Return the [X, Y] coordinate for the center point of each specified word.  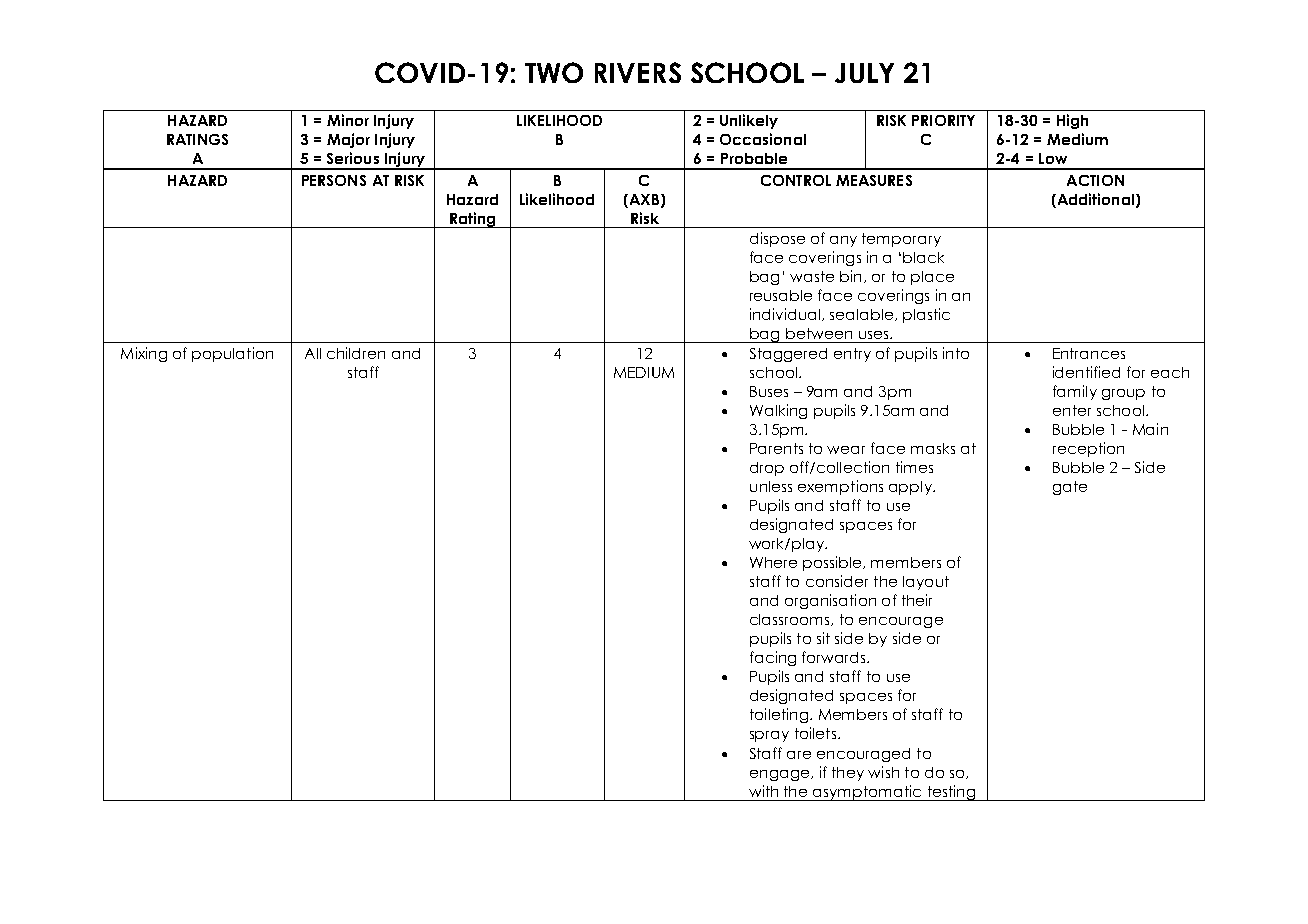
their [917, 600]
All [313, 353]
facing [773, 658]
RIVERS [638, 72]
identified [1086, 372]
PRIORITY [943, 120]
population [232, 354]
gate [1070, 488]
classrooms [791, 620]
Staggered [788, 355]
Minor [348, 120]
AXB [643, 199]
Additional [1094, 200]
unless [771, 486]
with [763, 791]
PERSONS [334, 180]
